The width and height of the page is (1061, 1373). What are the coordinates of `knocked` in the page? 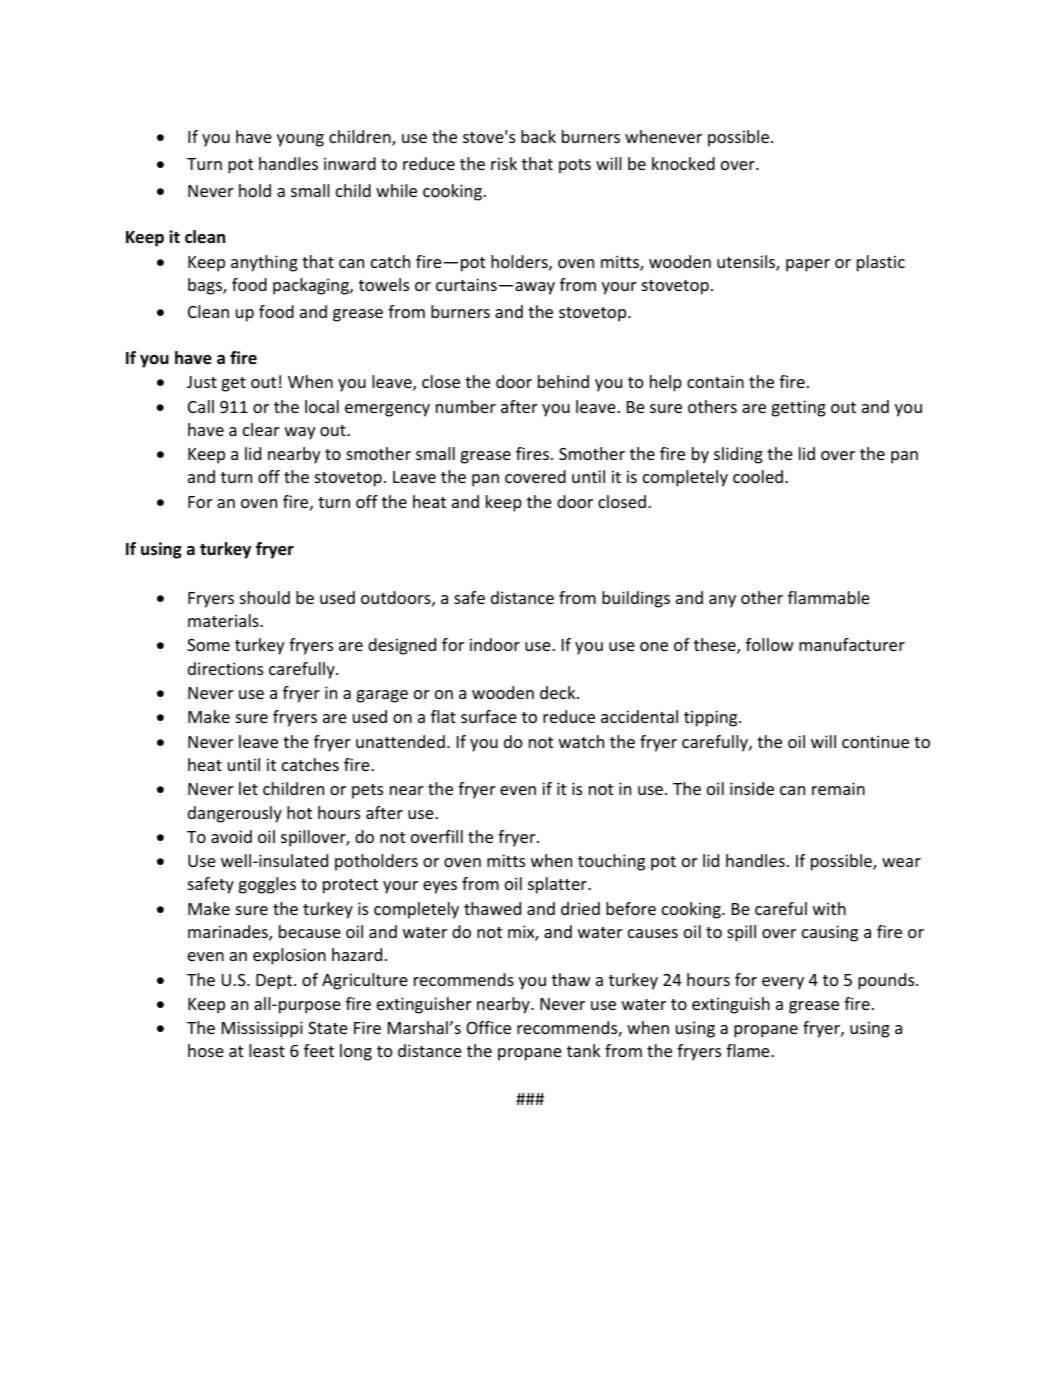 It's located at (683, 163).
